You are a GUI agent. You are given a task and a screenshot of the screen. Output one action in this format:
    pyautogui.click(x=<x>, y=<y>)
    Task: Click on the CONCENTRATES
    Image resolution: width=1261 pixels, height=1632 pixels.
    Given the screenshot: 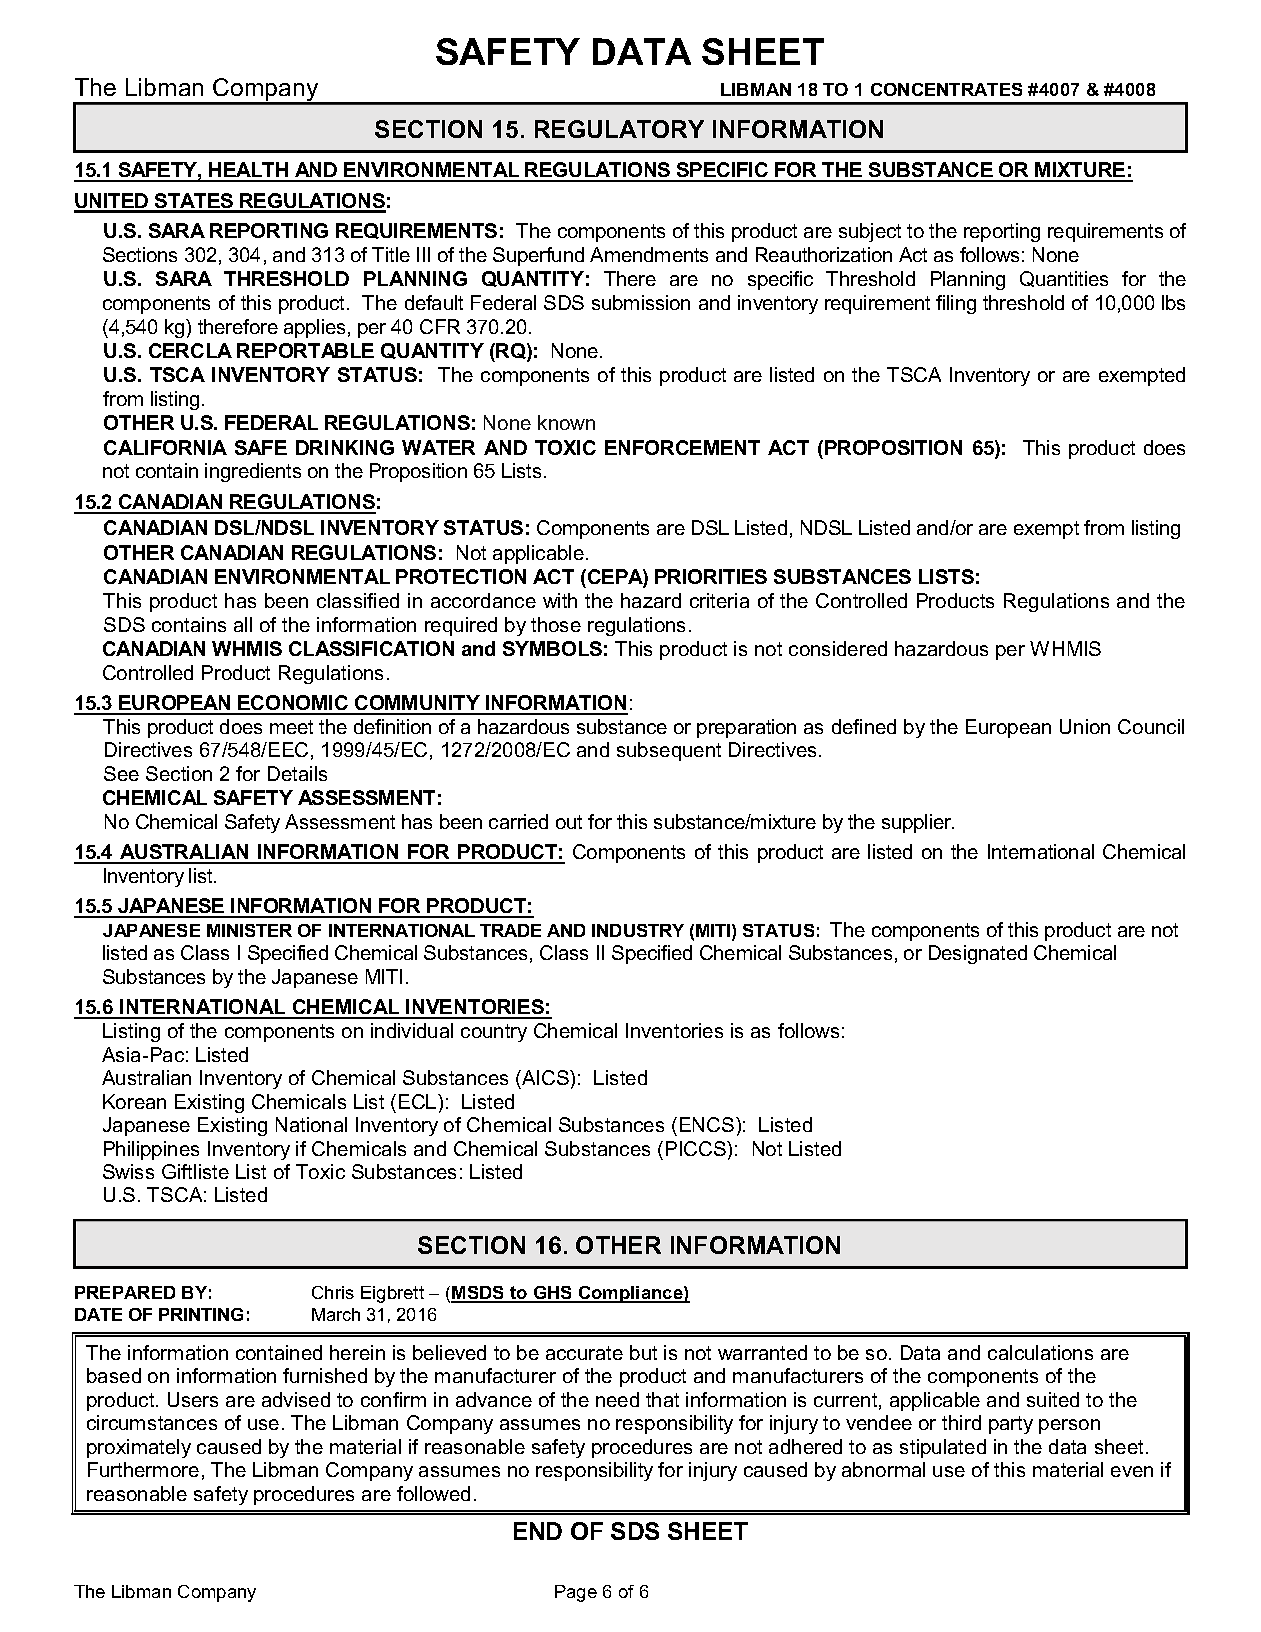 What is the action you would take?
    pyautogui.click(x=946, y=89)
